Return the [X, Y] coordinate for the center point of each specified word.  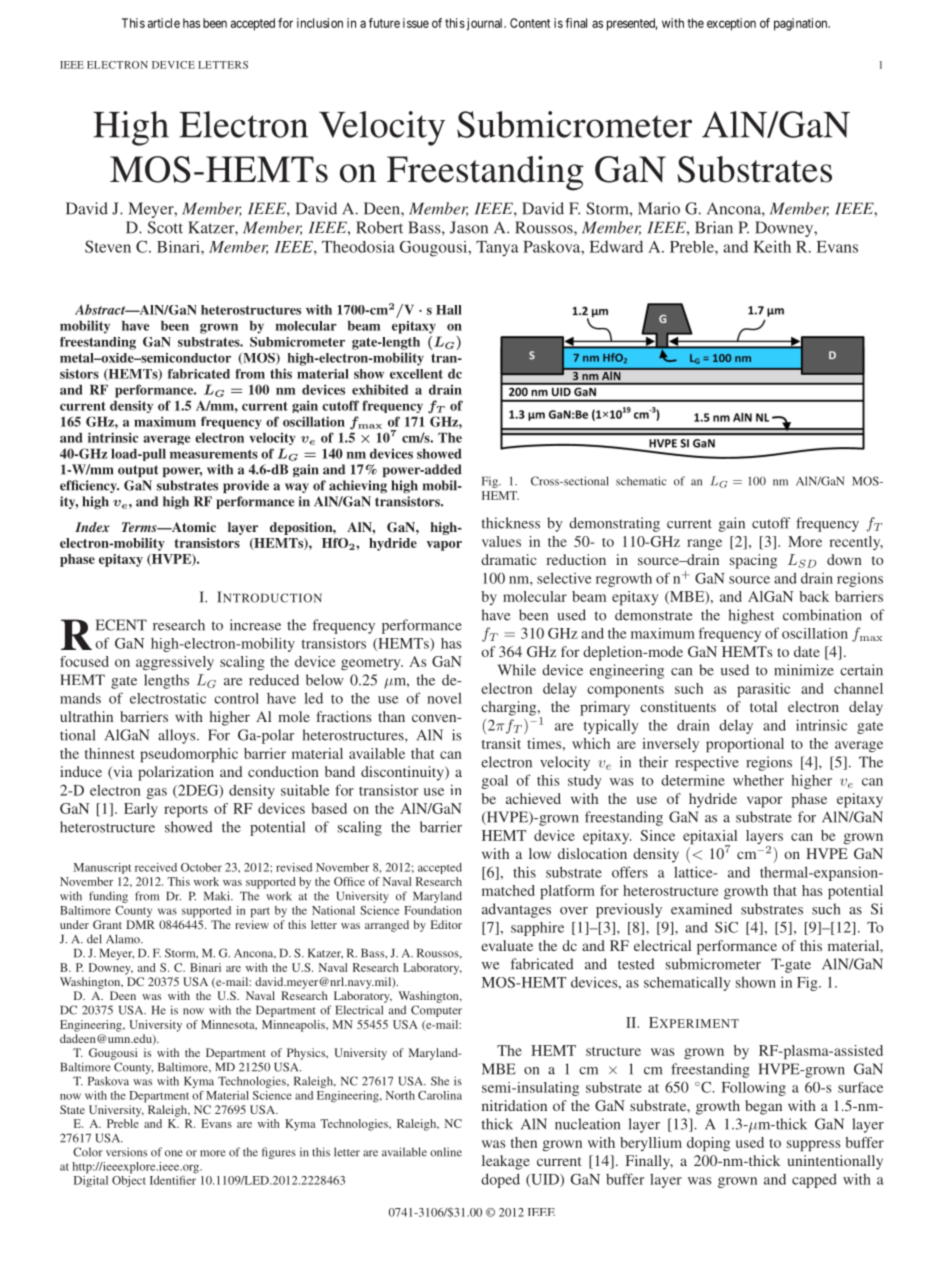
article [164, 23]
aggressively [175, 663]
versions [126, 1152]
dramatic [508, 559]
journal [485, 24]
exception [731, 24]
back [814, 596]
